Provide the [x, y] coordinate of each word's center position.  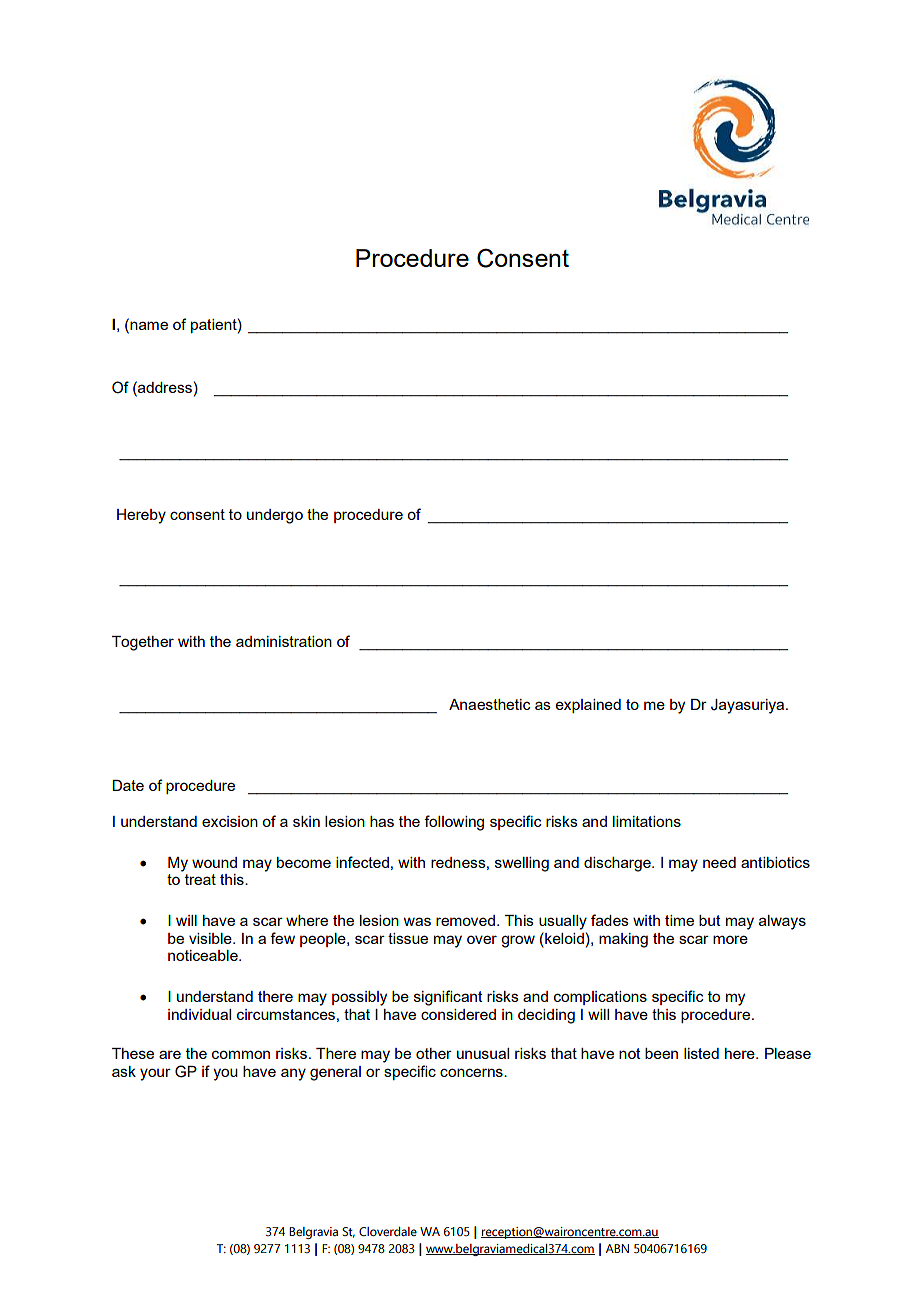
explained [588, 706]
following [454, 823]
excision [230, 821]
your [155, 1074]
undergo [275, 516]
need [719, 862]
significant [448, 998]
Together [143, 643]
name [148, 324]
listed [701, 1053]
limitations [647, 821]
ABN [617, 1248]
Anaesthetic [490, 704]
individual [199, 1014]
